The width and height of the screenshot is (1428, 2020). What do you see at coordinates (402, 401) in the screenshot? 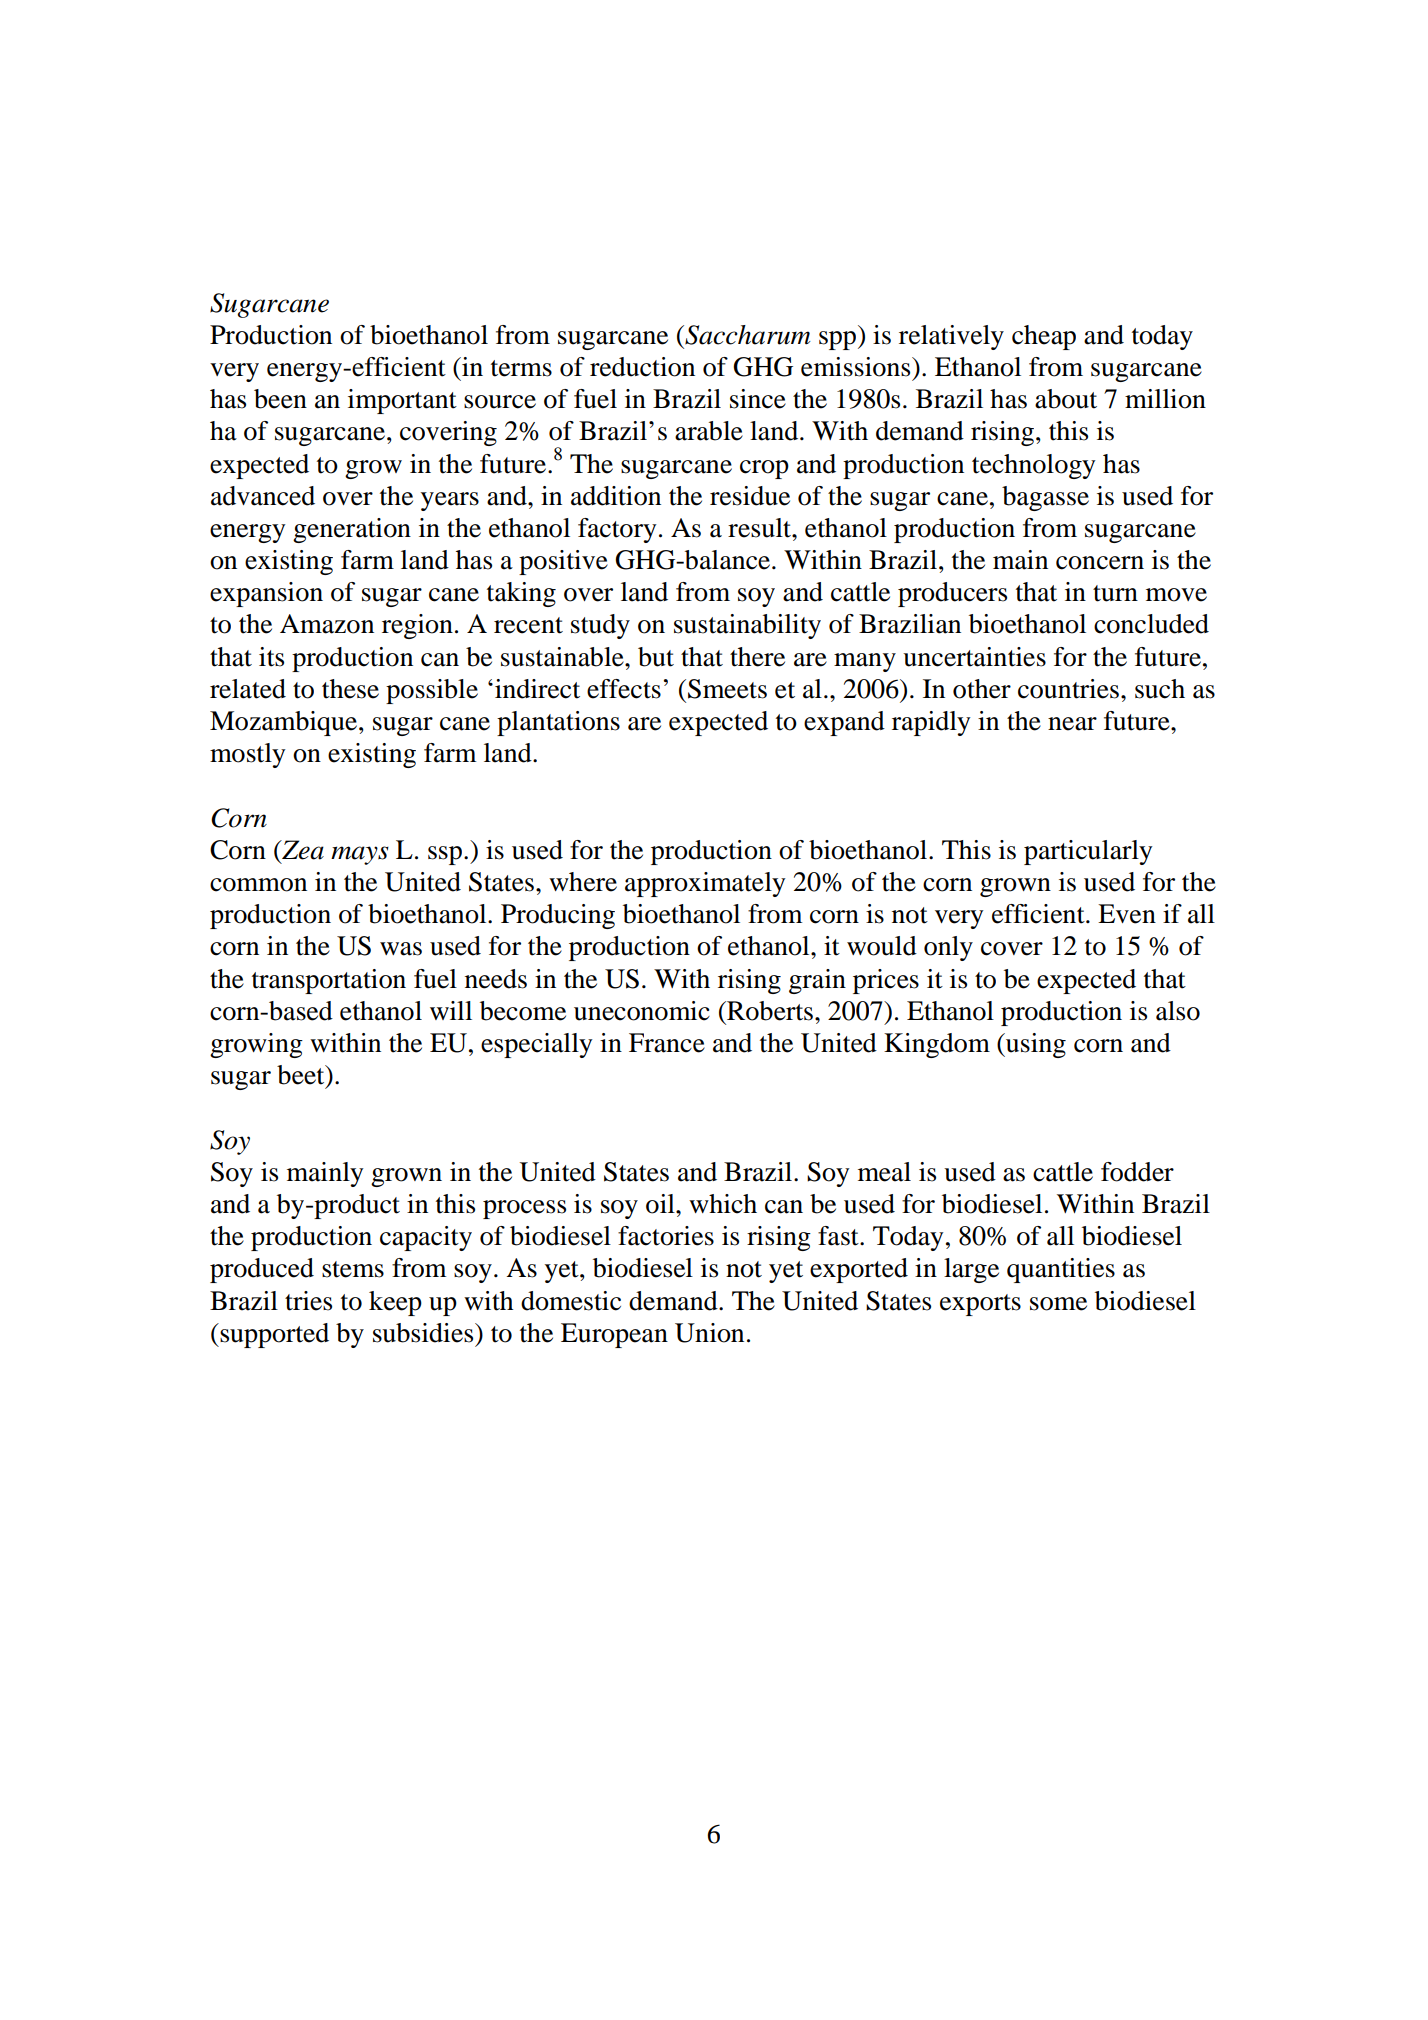
I see `important` at bounding box center [402, 401].
